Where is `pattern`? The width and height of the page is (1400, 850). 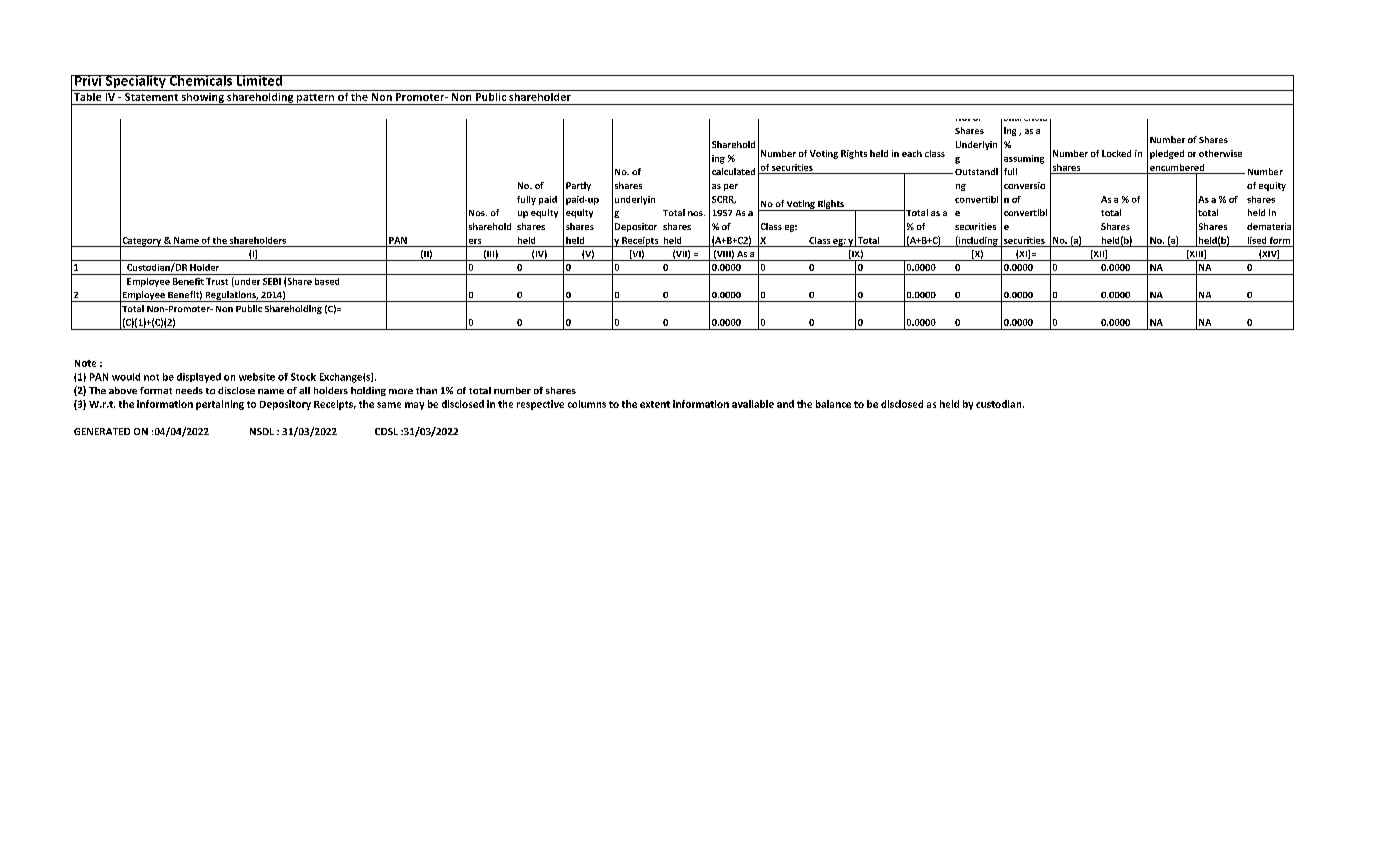
pattern is located at coordinates (316, 99).
